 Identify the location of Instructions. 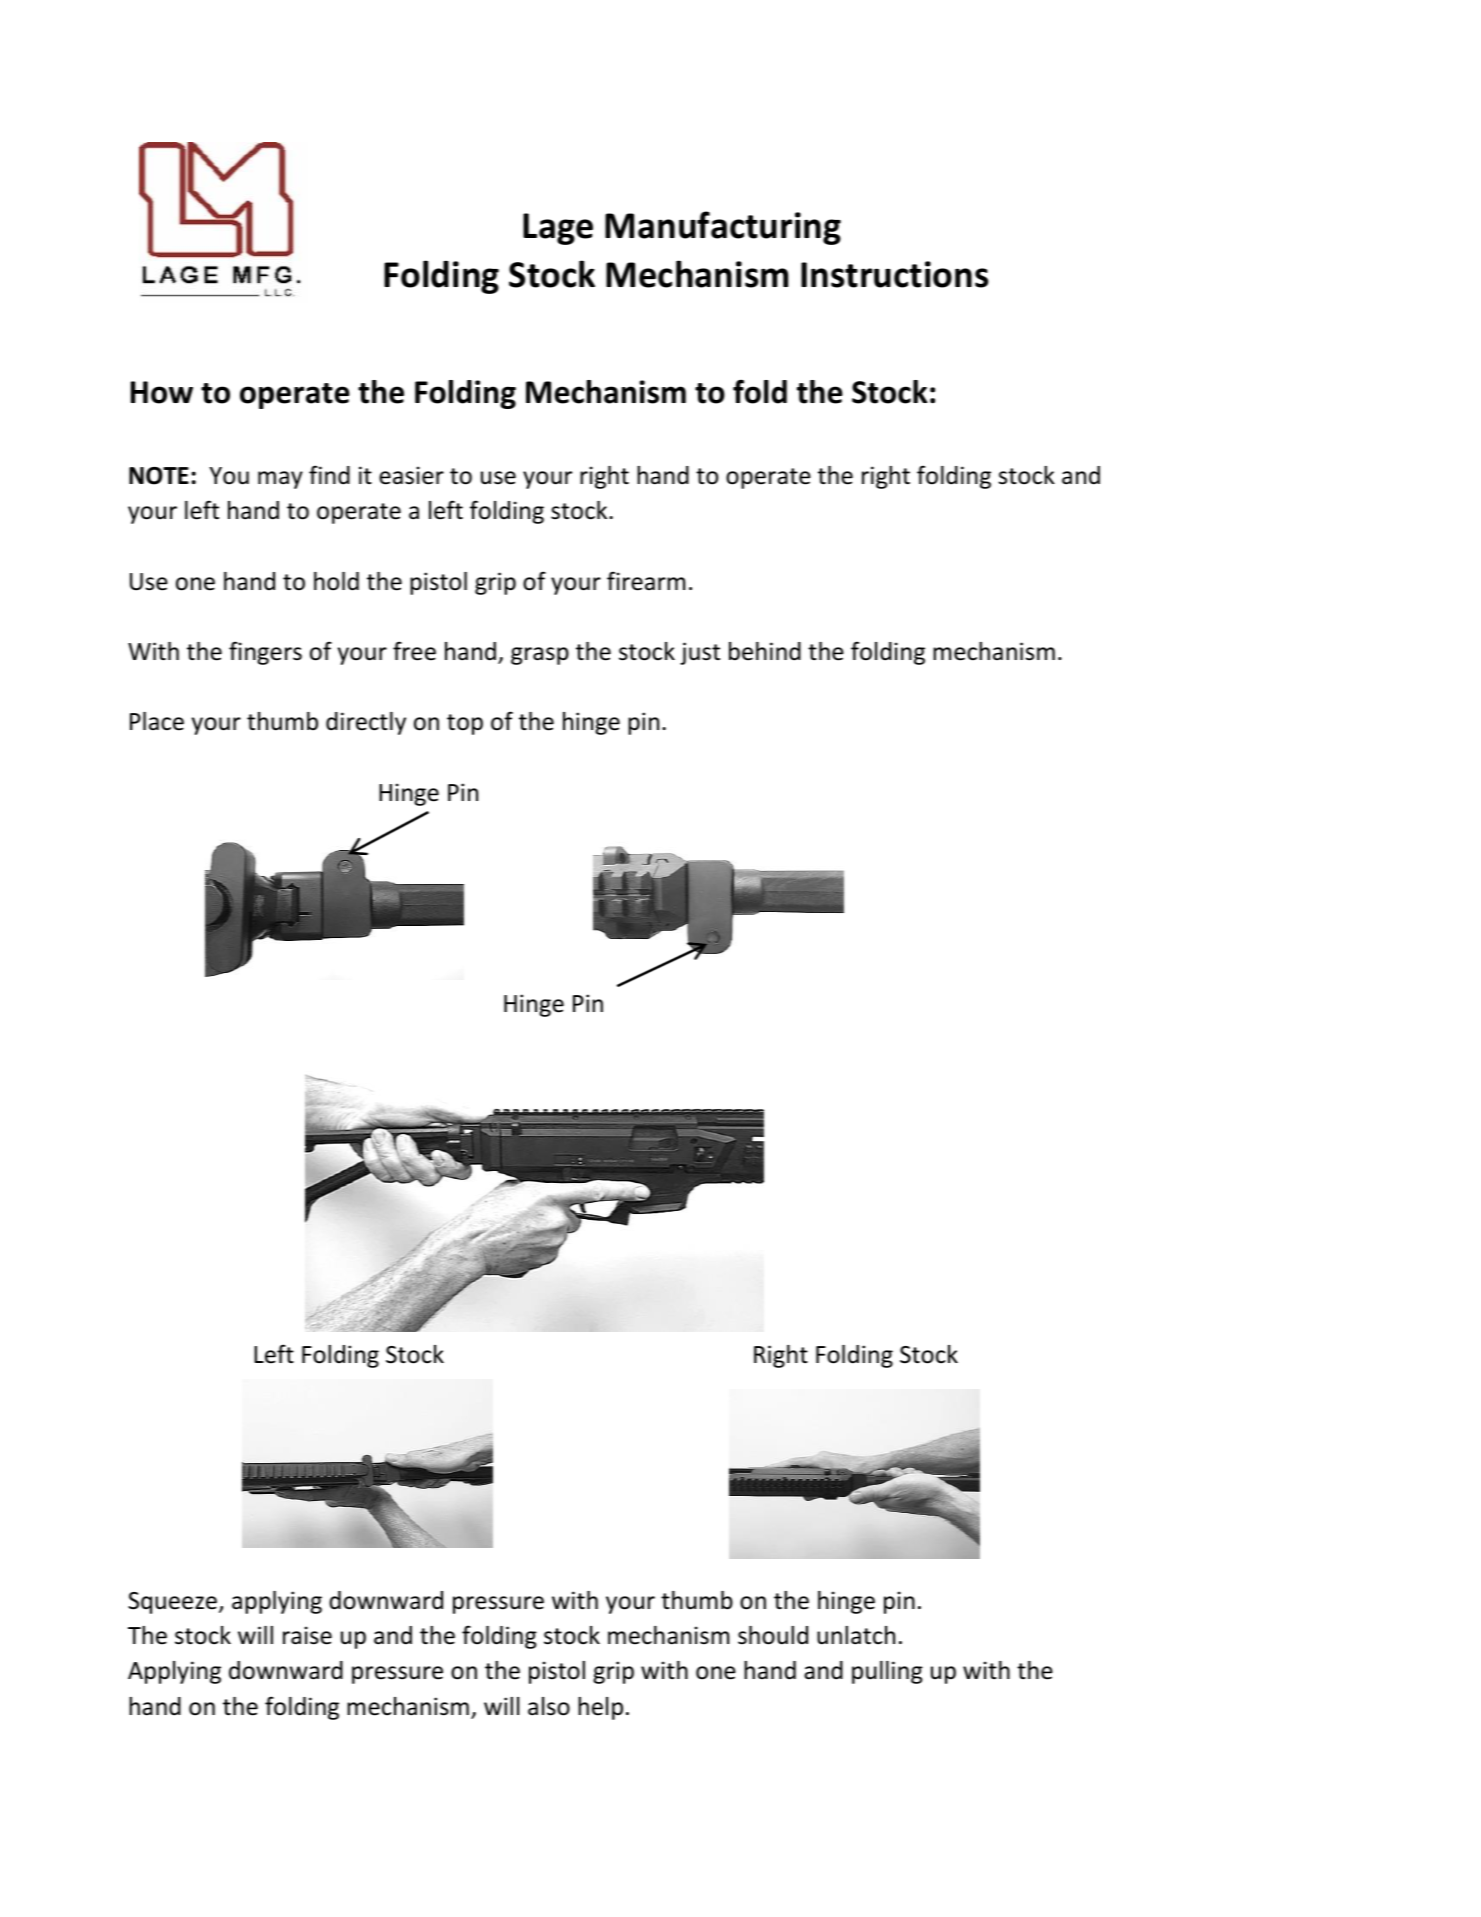
(895, 274).
